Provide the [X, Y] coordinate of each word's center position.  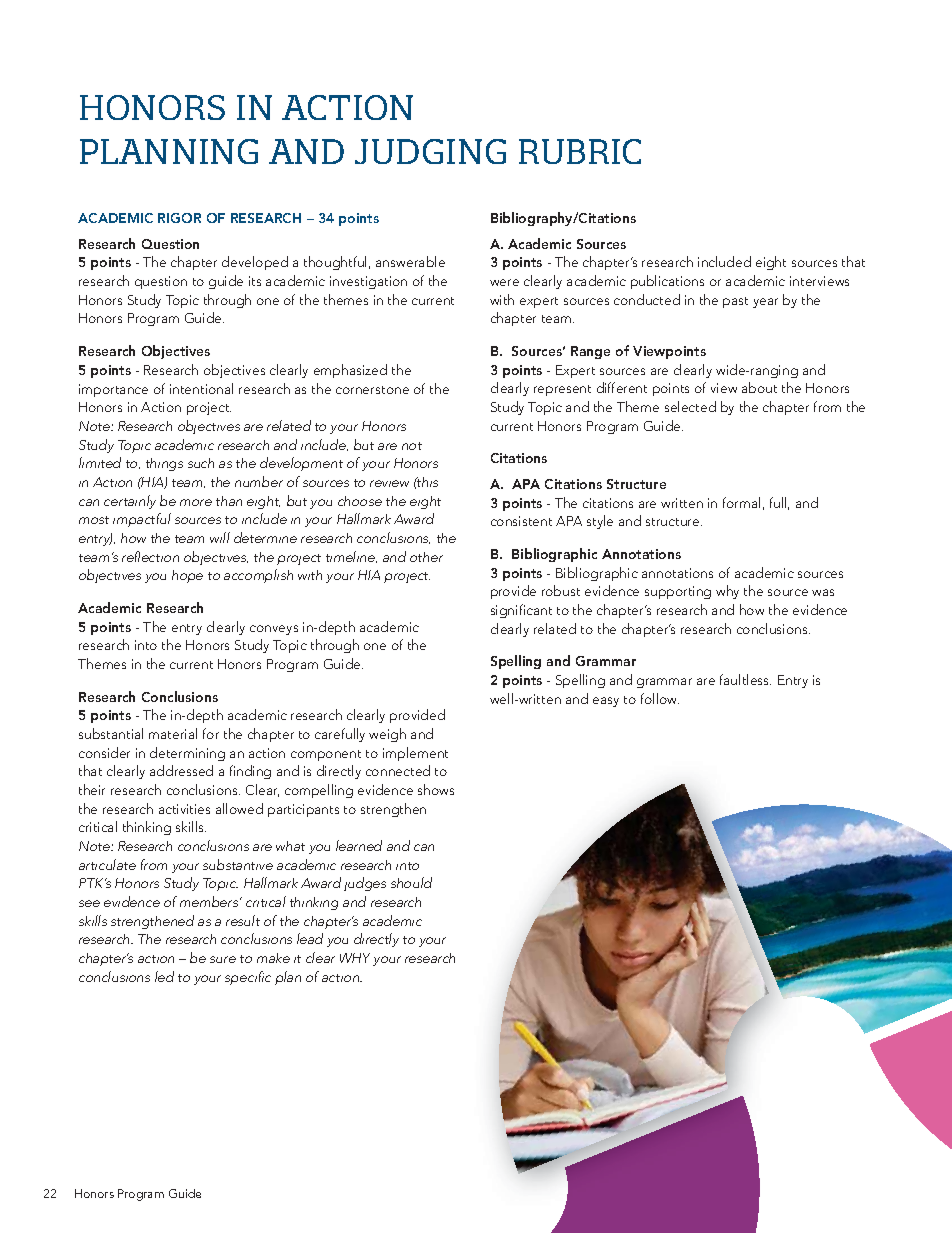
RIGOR [179, 218]
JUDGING [430, 151]
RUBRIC [580, 151]
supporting [678, 592]
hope [187, 576]
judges [365, 884]
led [164, 976]
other [426, 557]
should [411, 882]
